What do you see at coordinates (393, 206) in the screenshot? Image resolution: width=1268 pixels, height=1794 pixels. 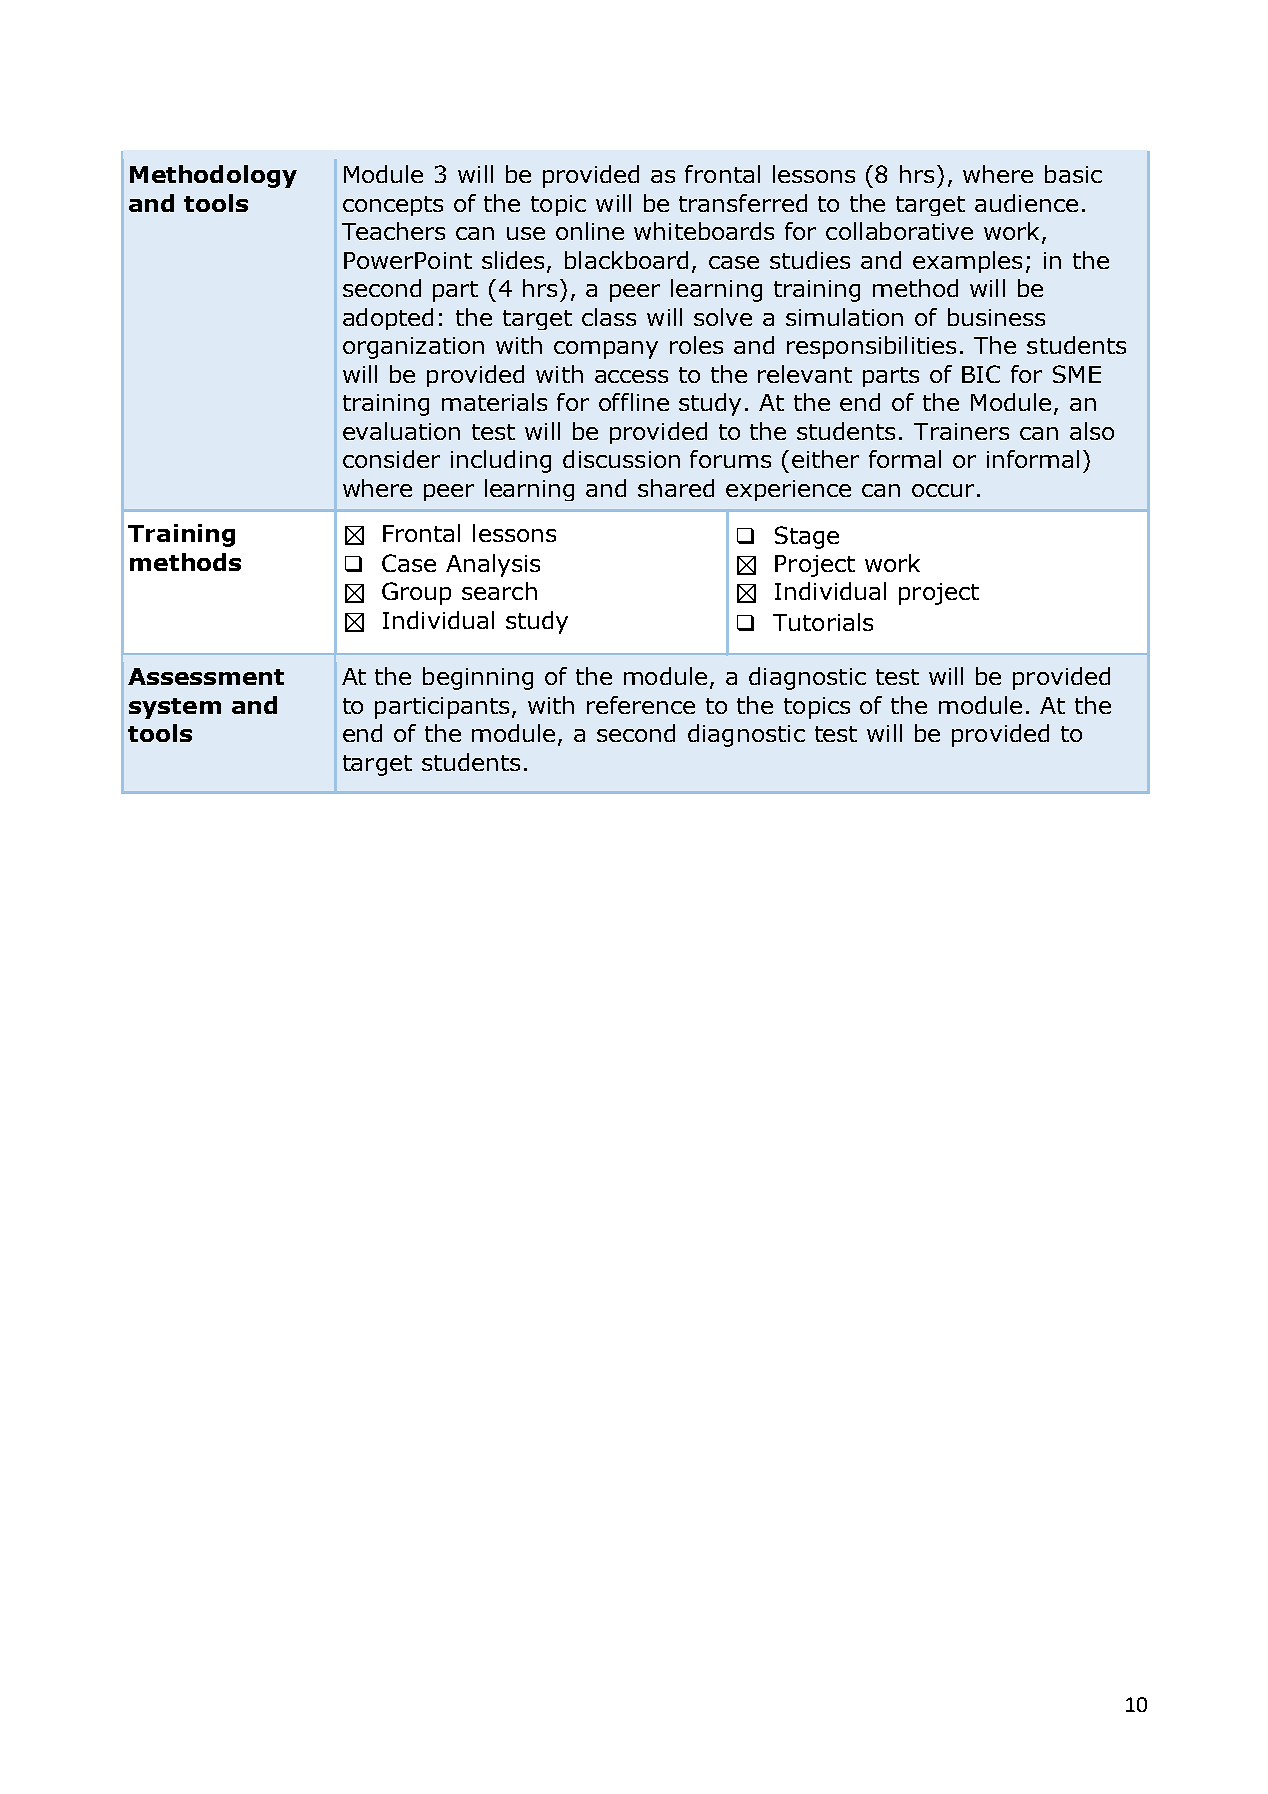 I see `concepts` at bounding box center [393, 206].
